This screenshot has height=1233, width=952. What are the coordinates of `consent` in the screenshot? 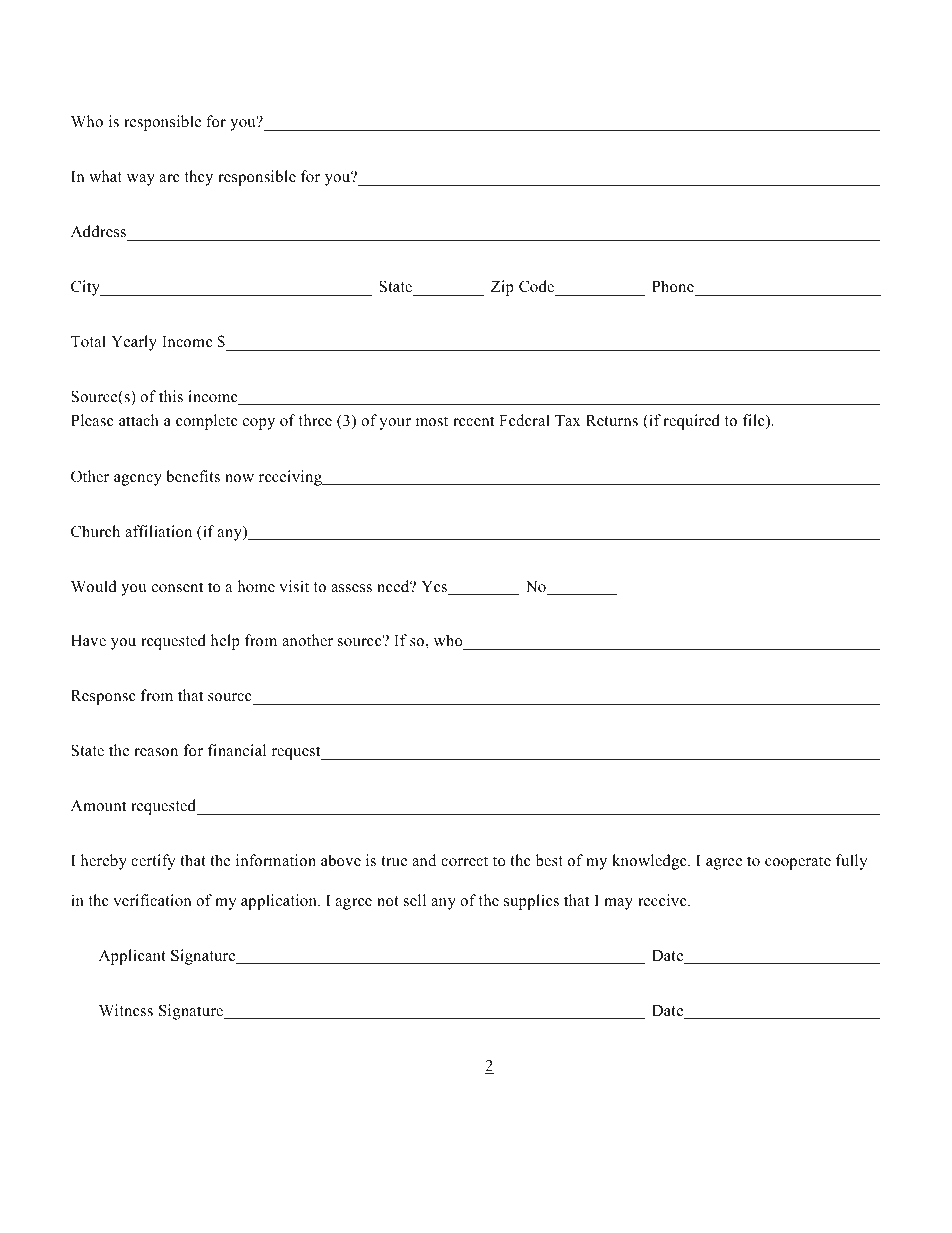 It's located at (177, 587).
